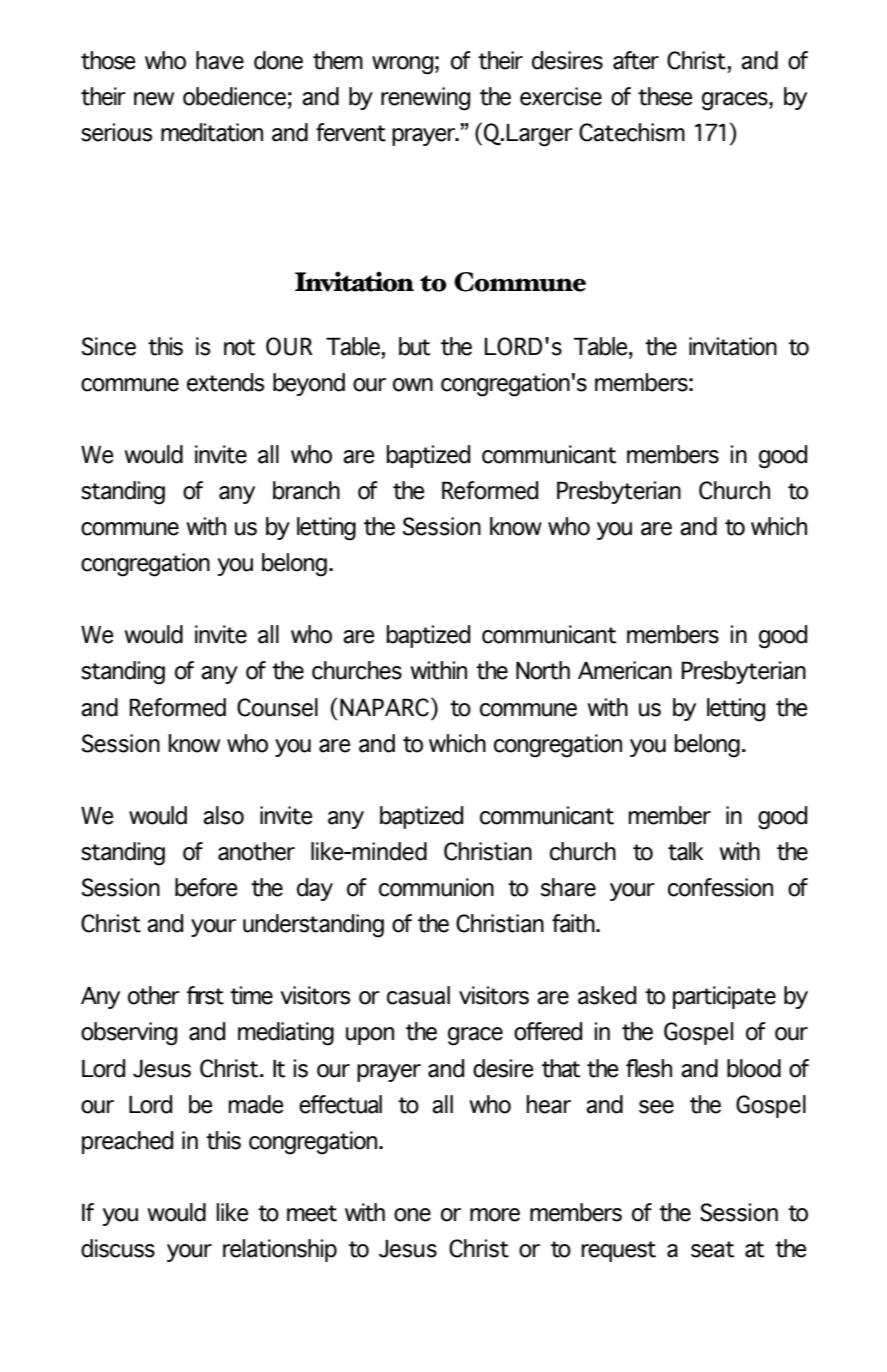 This screenshot has width=887, height=1372. Describe the element at coordinates (118, 1248) in the screenshot. I see `discuss` at that location.
